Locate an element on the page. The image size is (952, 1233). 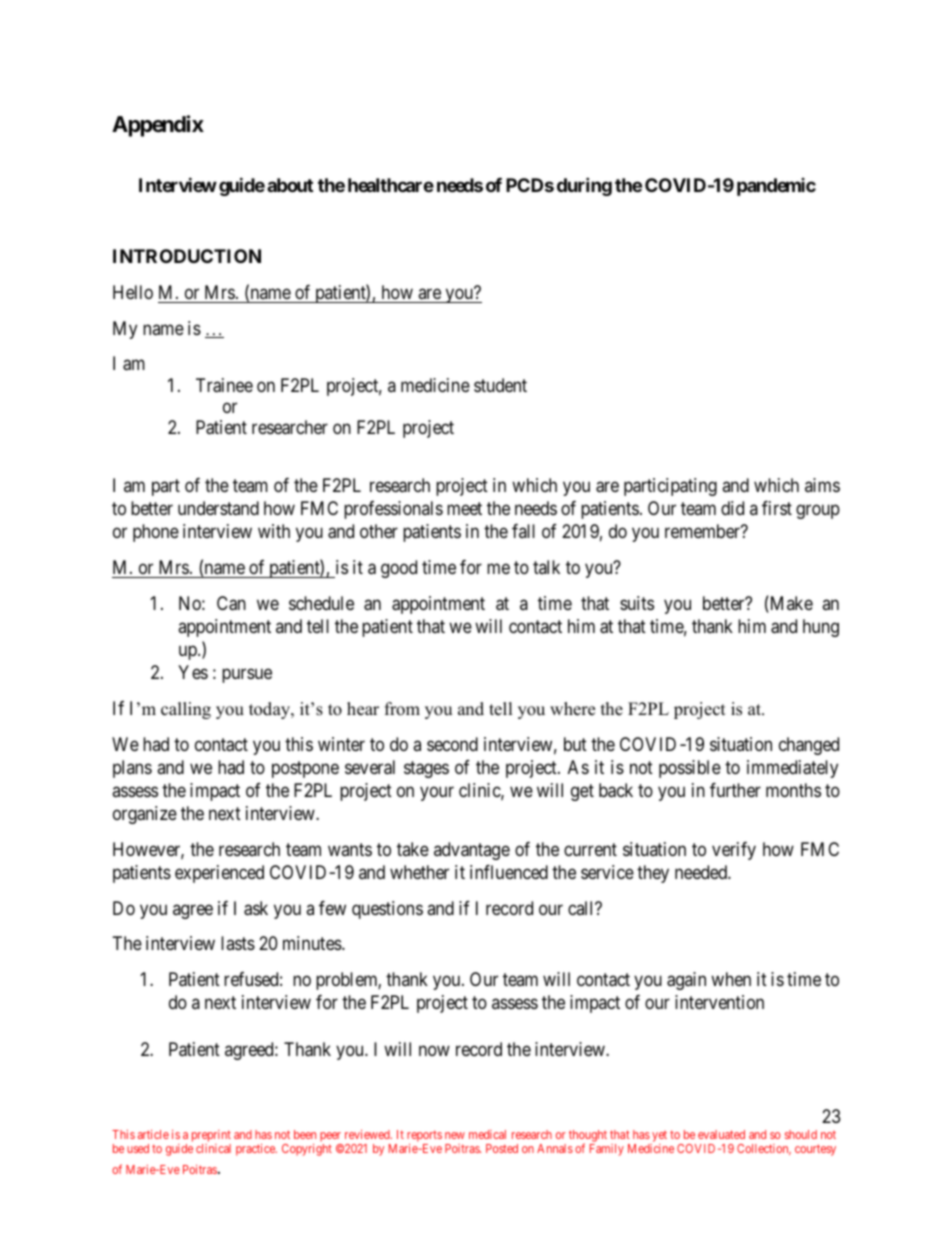
Appendix is located at coordinates (158, 126).
